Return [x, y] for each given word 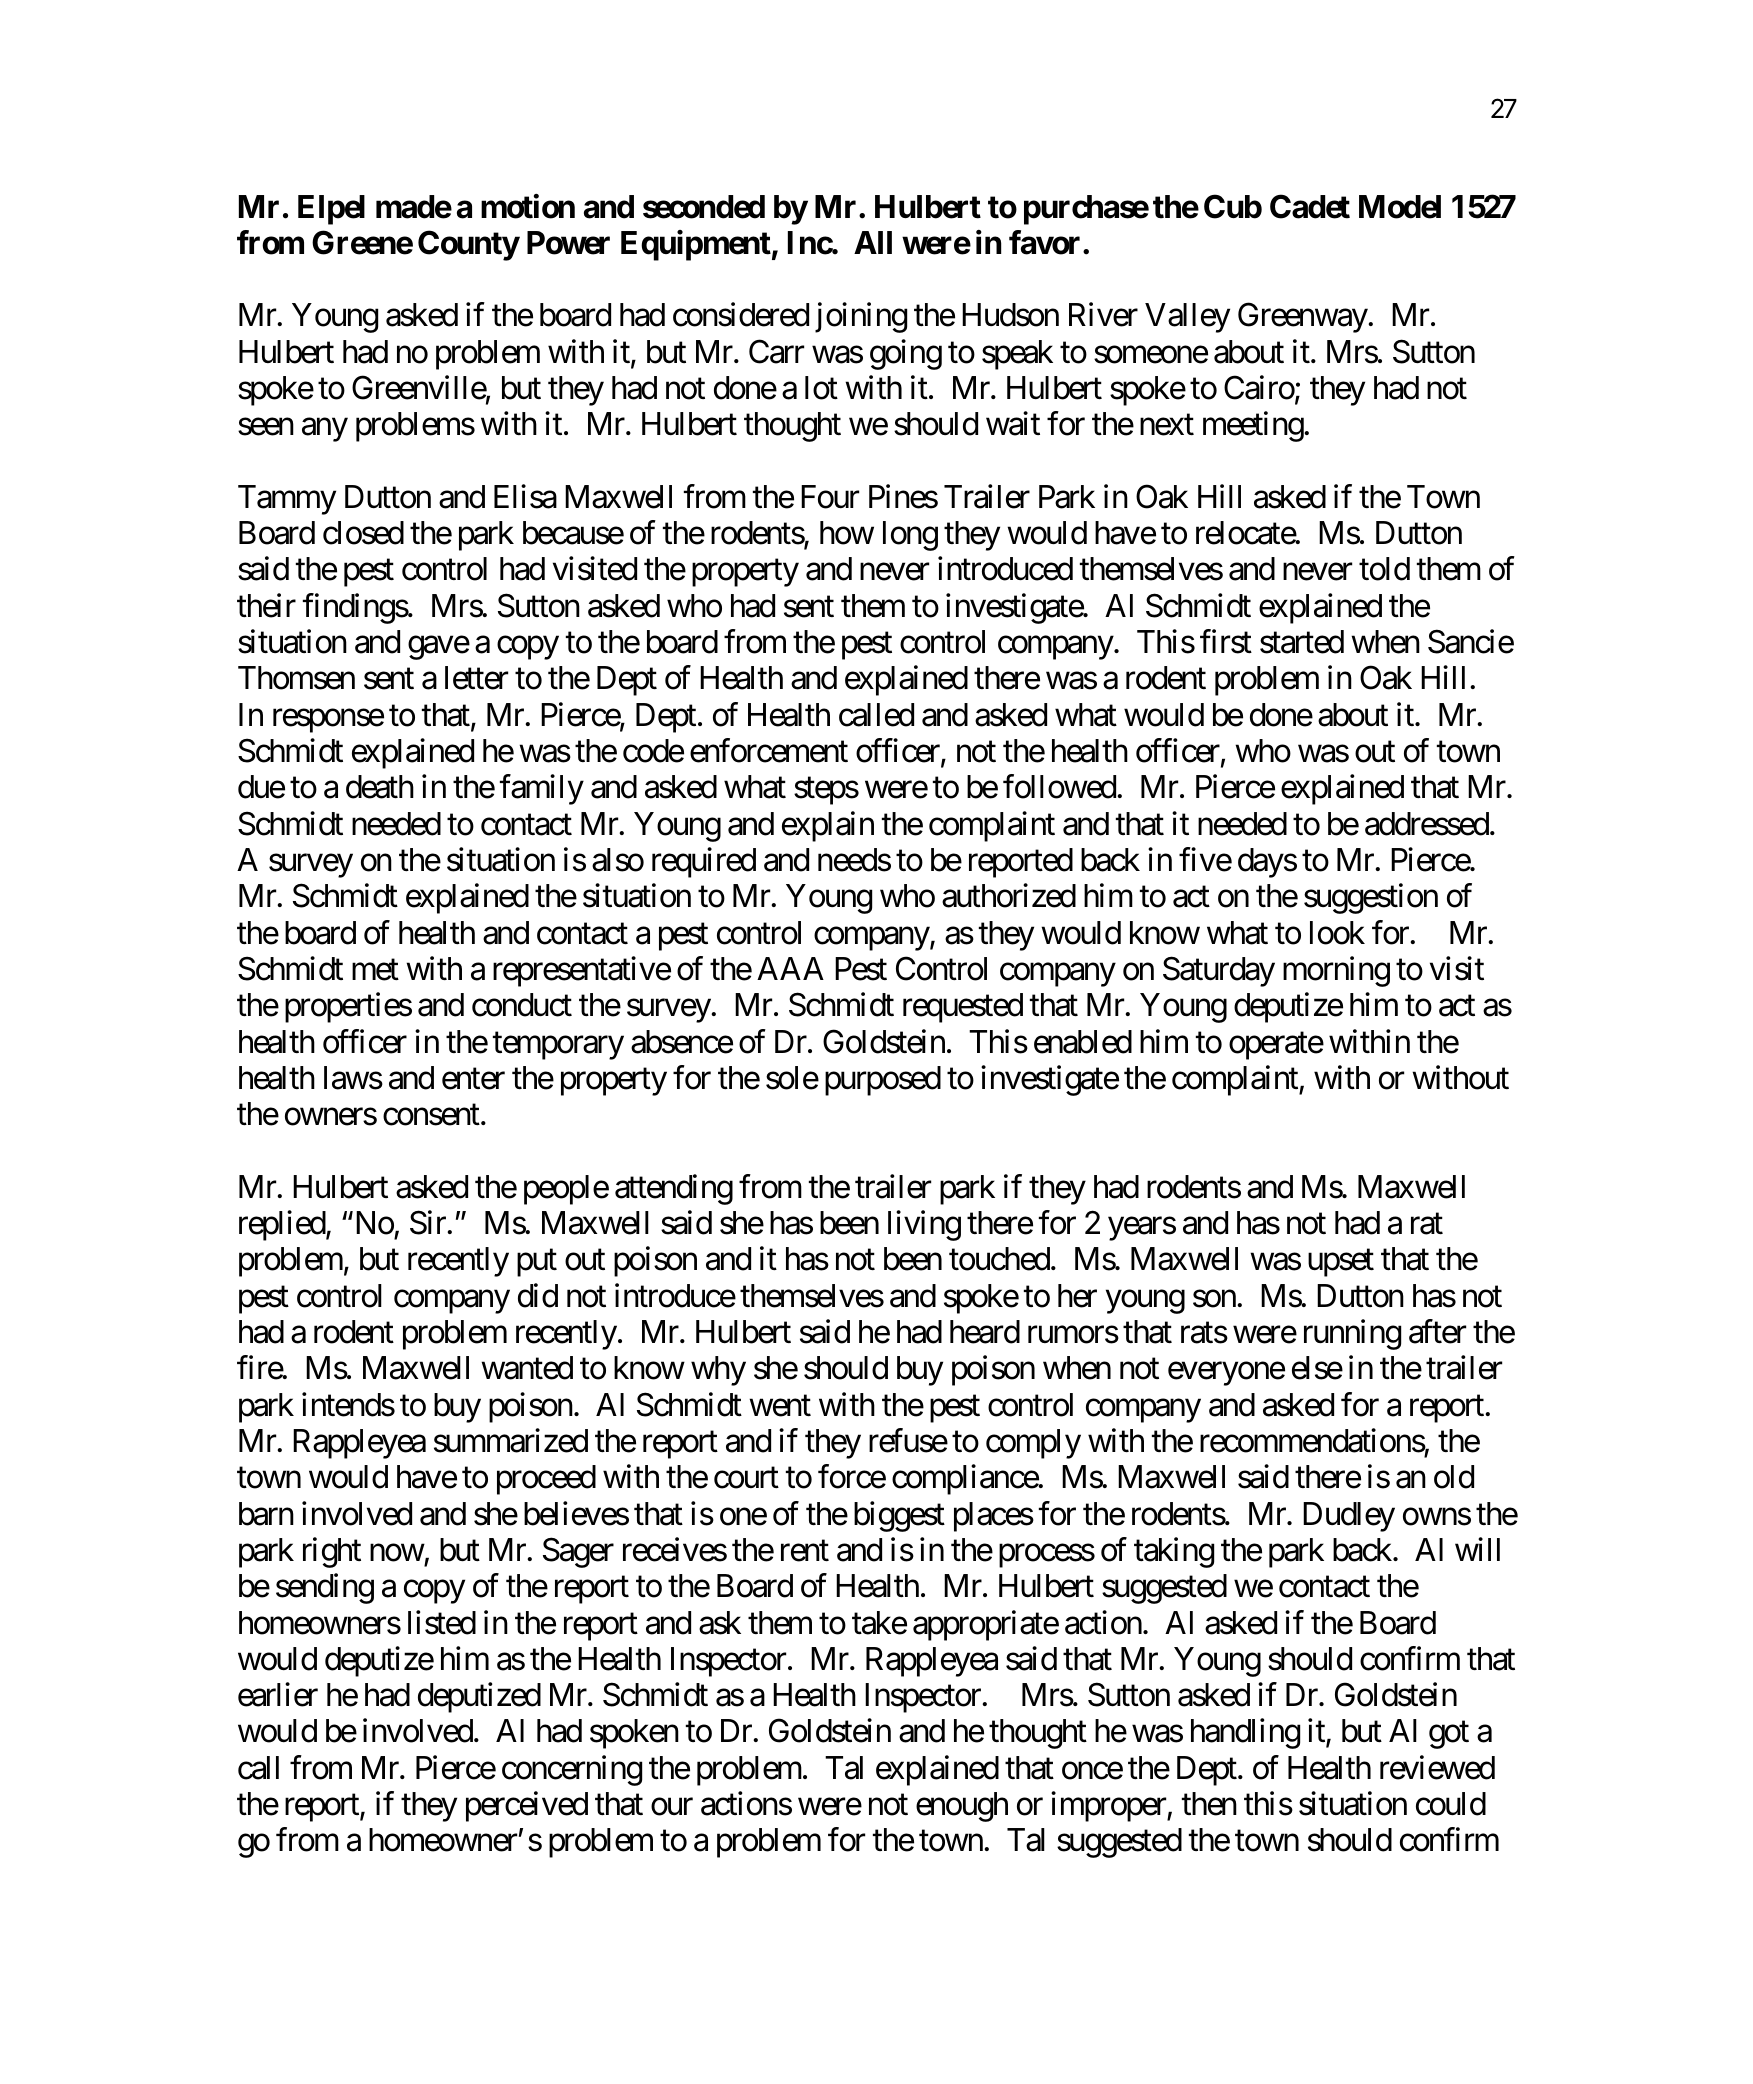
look [1337, 933]
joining [861, 318]
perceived [527, 1807]
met [375, 970]
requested [963, 1008]
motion [528, 206]
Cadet [1310, 206]
